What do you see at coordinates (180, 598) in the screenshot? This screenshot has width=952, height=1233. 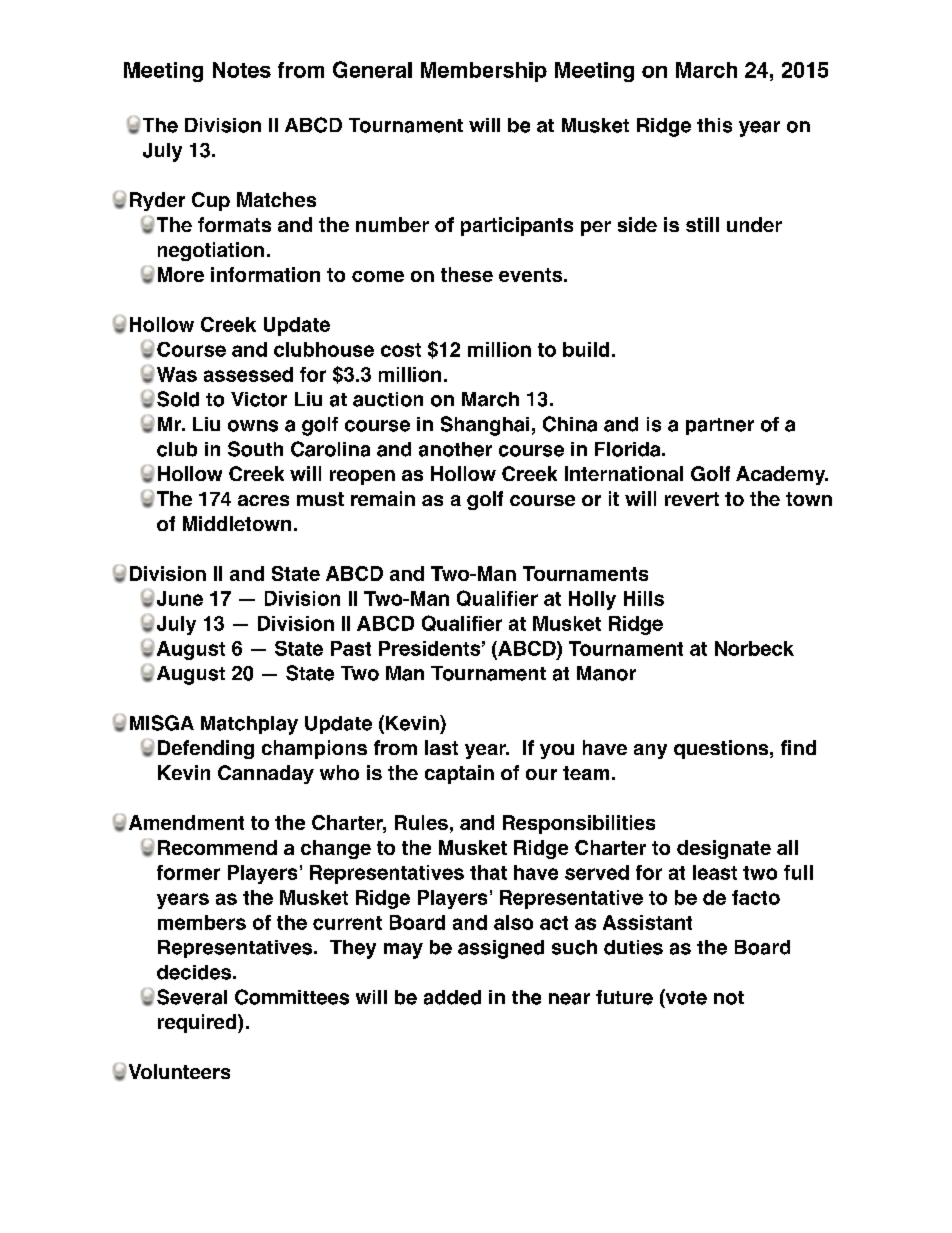 I see `June` at bounding box center [180, 598].
